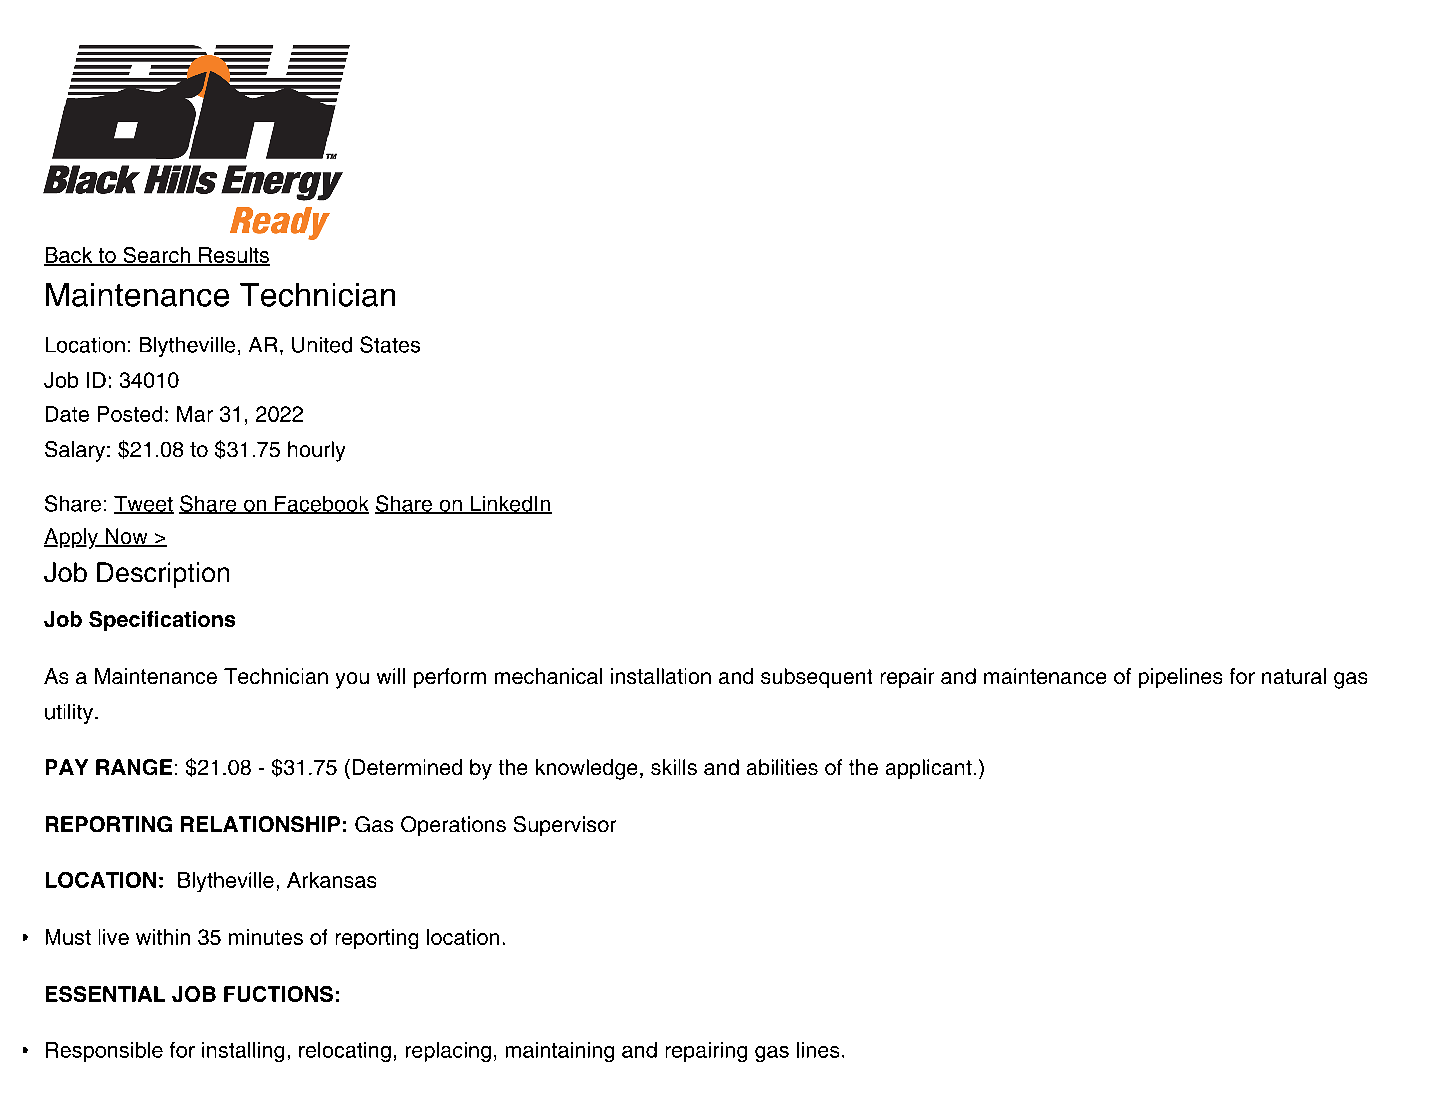 The width and height of the screenshot is (1433, 1107). I want to click on Description, so click(163, 575).
